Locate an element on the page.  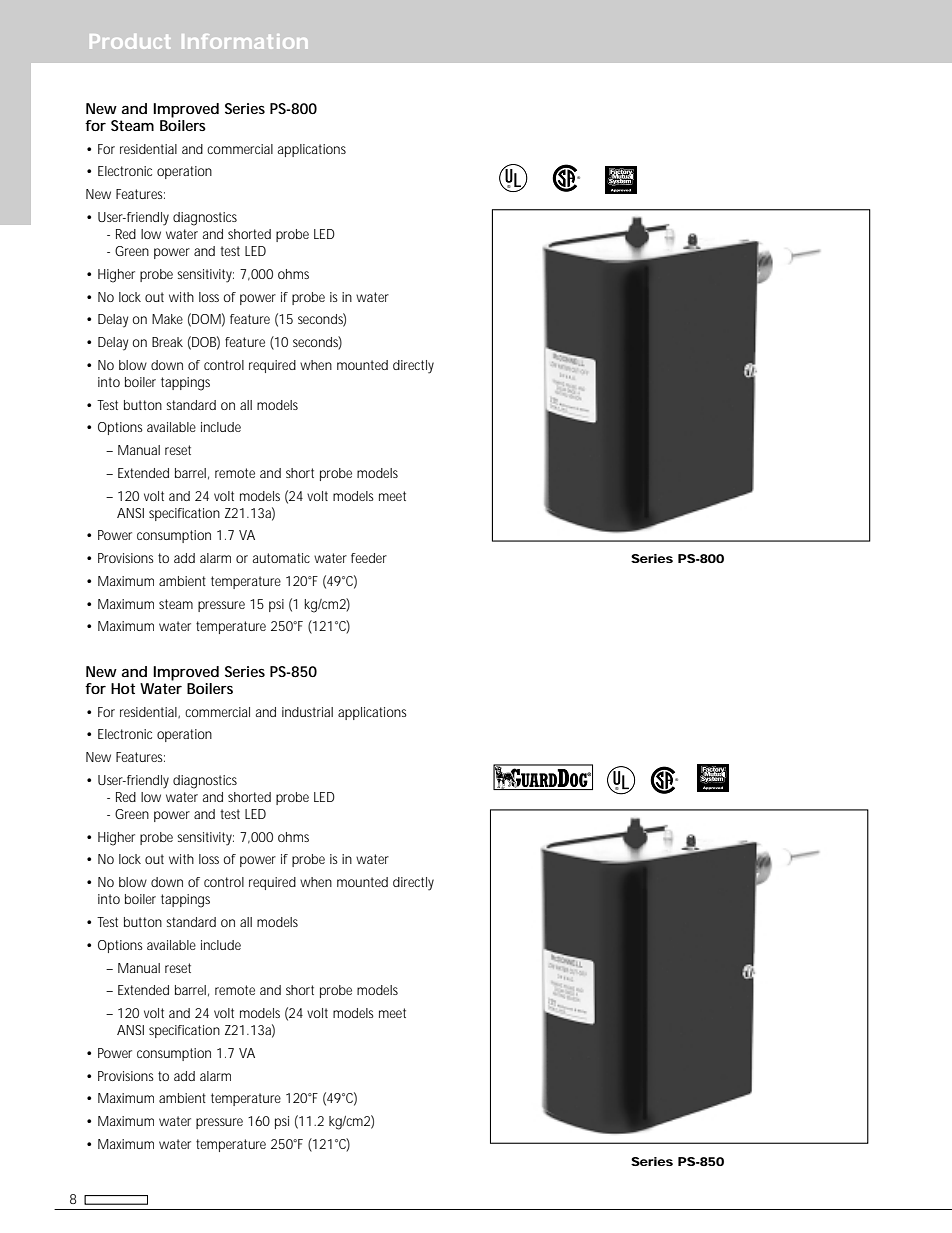
Make is located at coordinates (167, 319).
